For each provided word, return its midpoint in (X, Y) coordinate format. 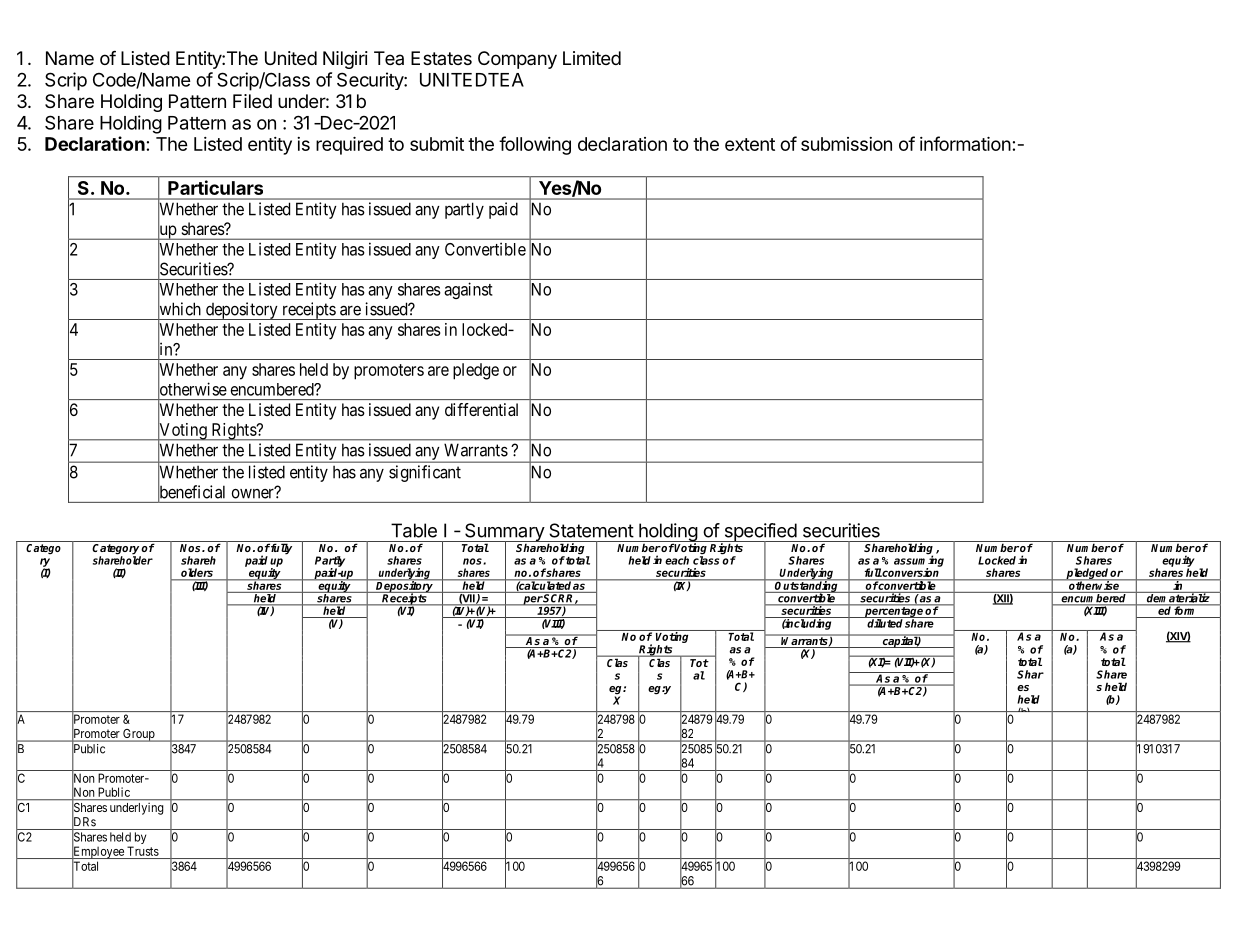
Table (414, 530)
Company (517, 60)
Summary (504, 533)
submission (846, 144)
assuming (919, 561)
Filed (252, 101)
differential (481, 409)
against (468, 290)
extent (750, 144)
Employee (98, 853)
